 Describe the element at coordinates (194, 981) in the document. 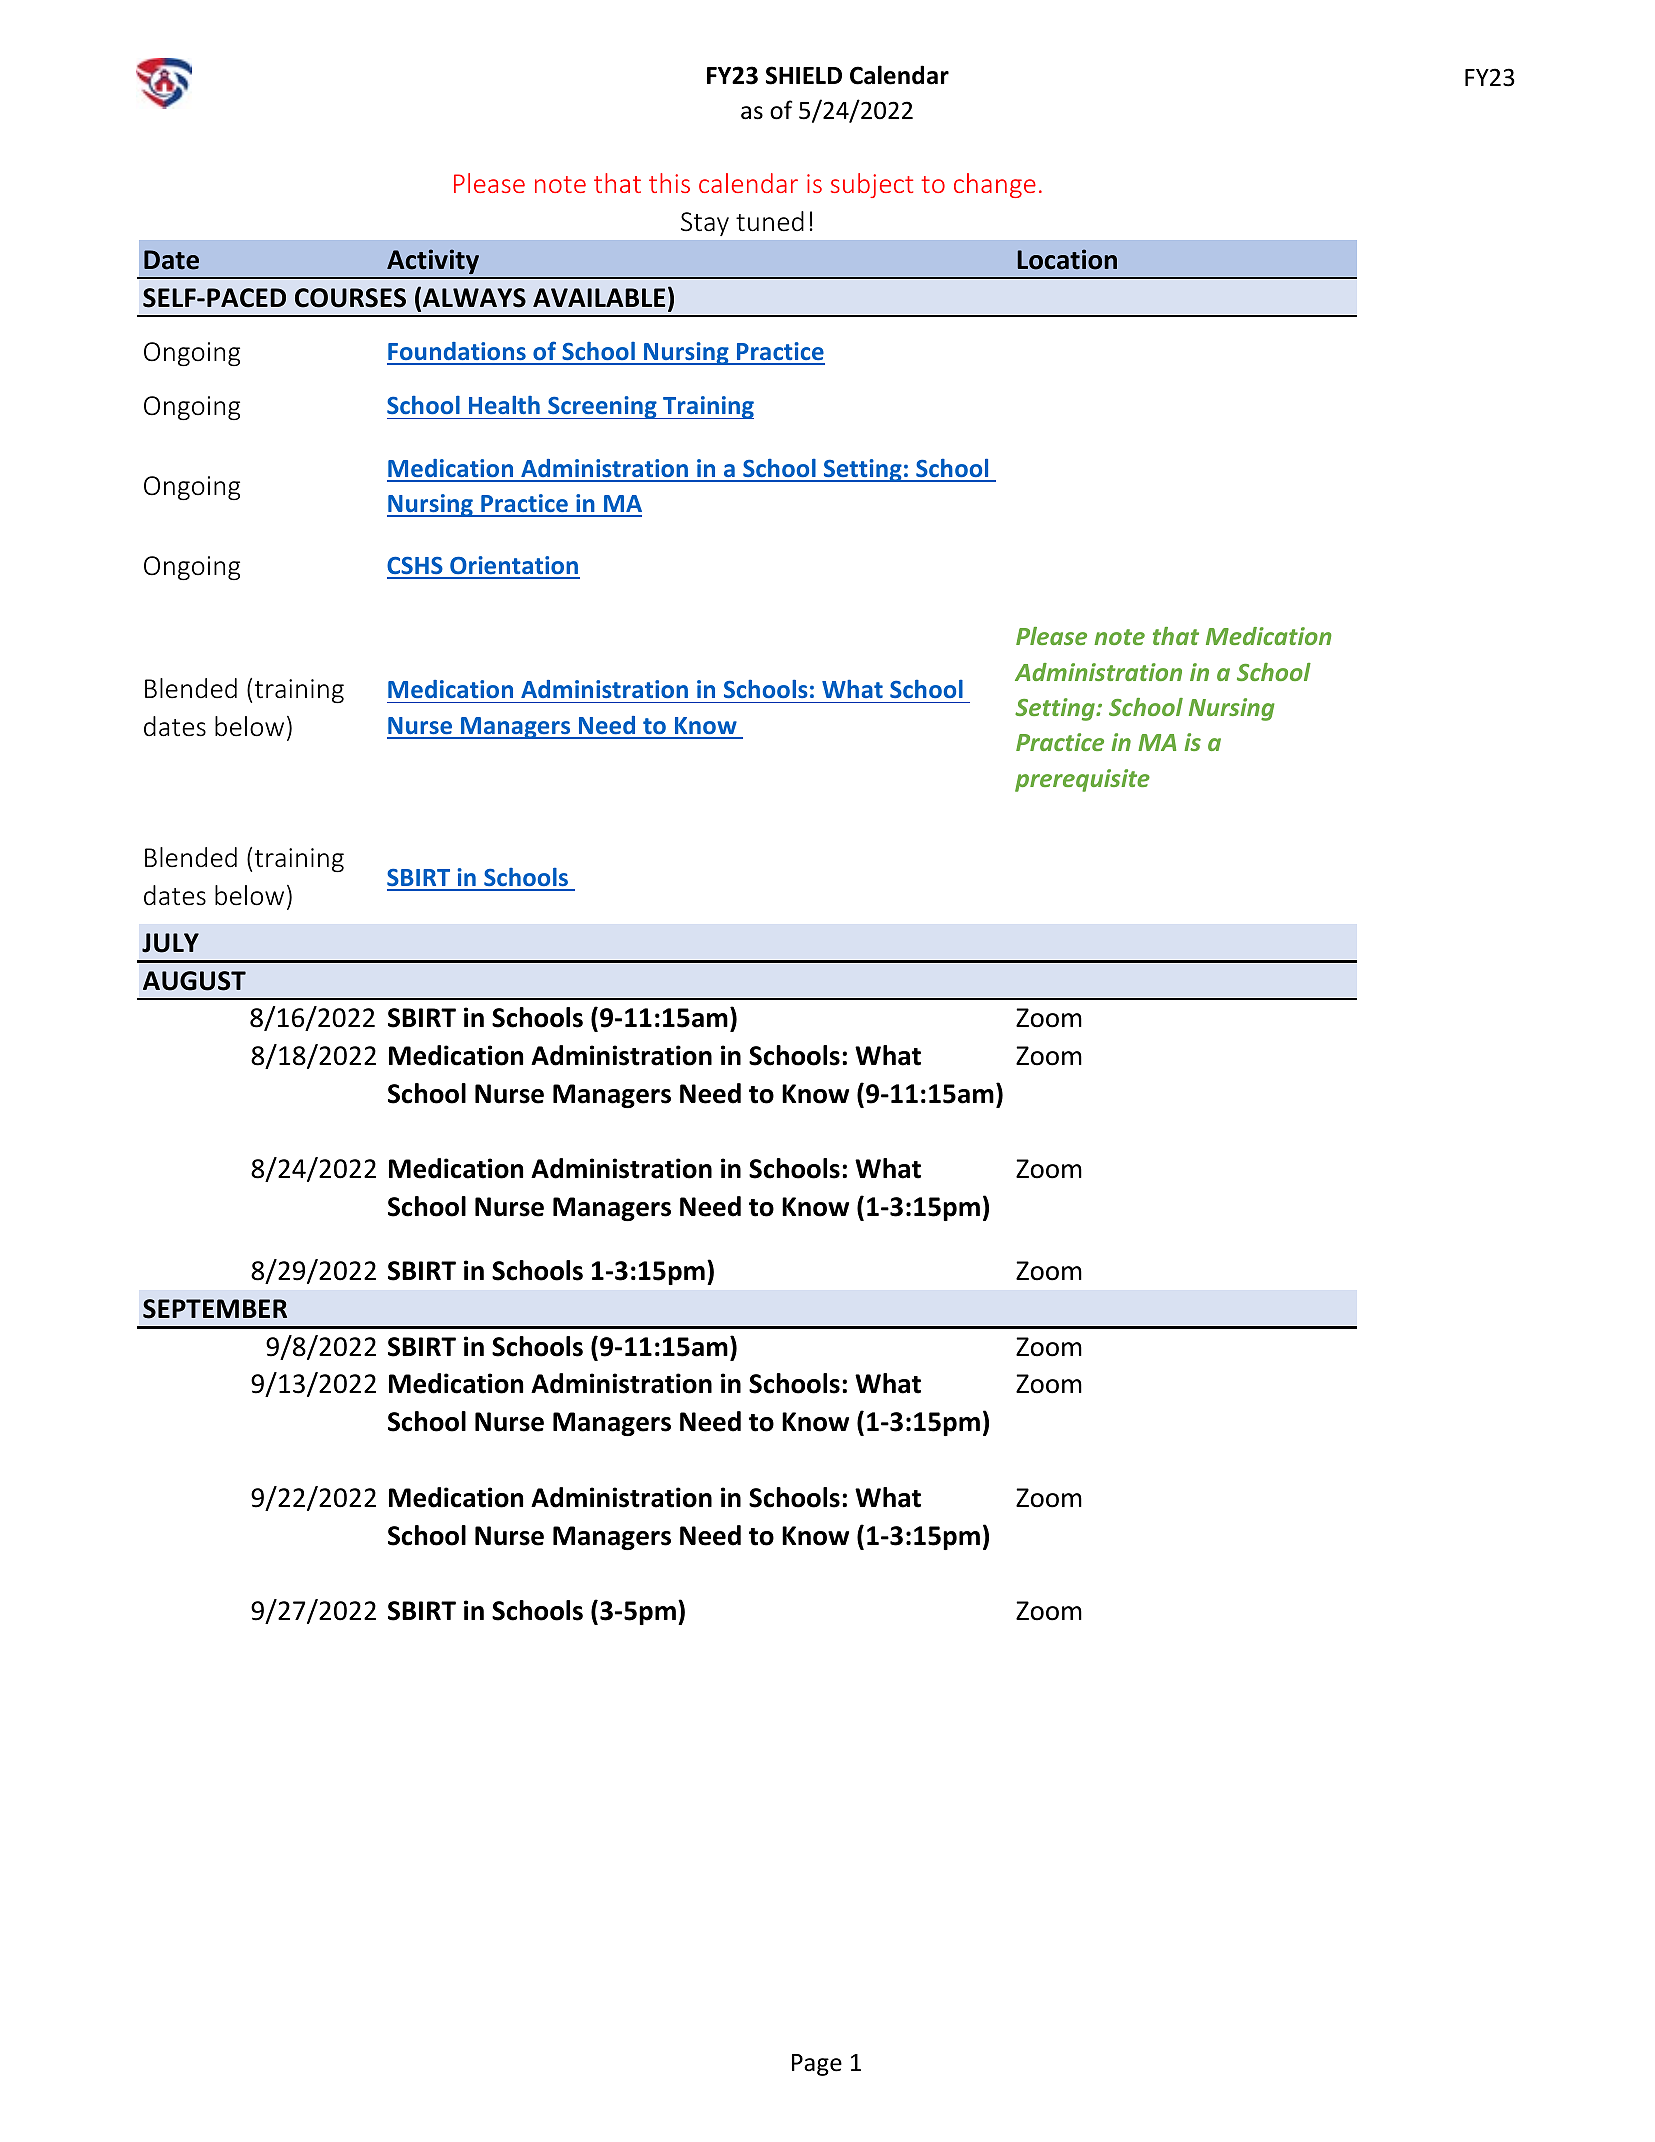

I see `AUGUST` at that location.
